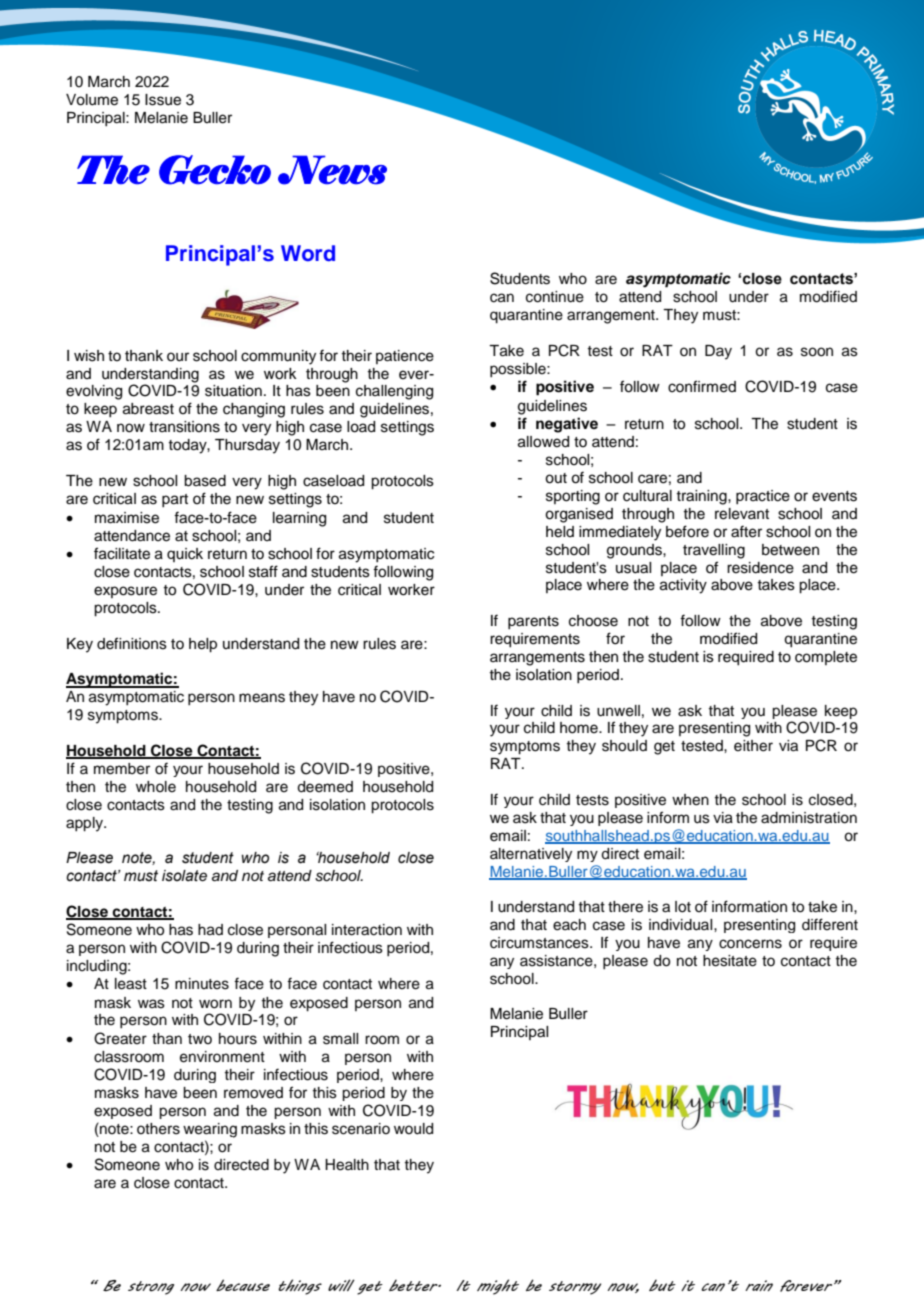 The height and width of the page is (1309, 924). I want to click on News, so click(332, 170).
